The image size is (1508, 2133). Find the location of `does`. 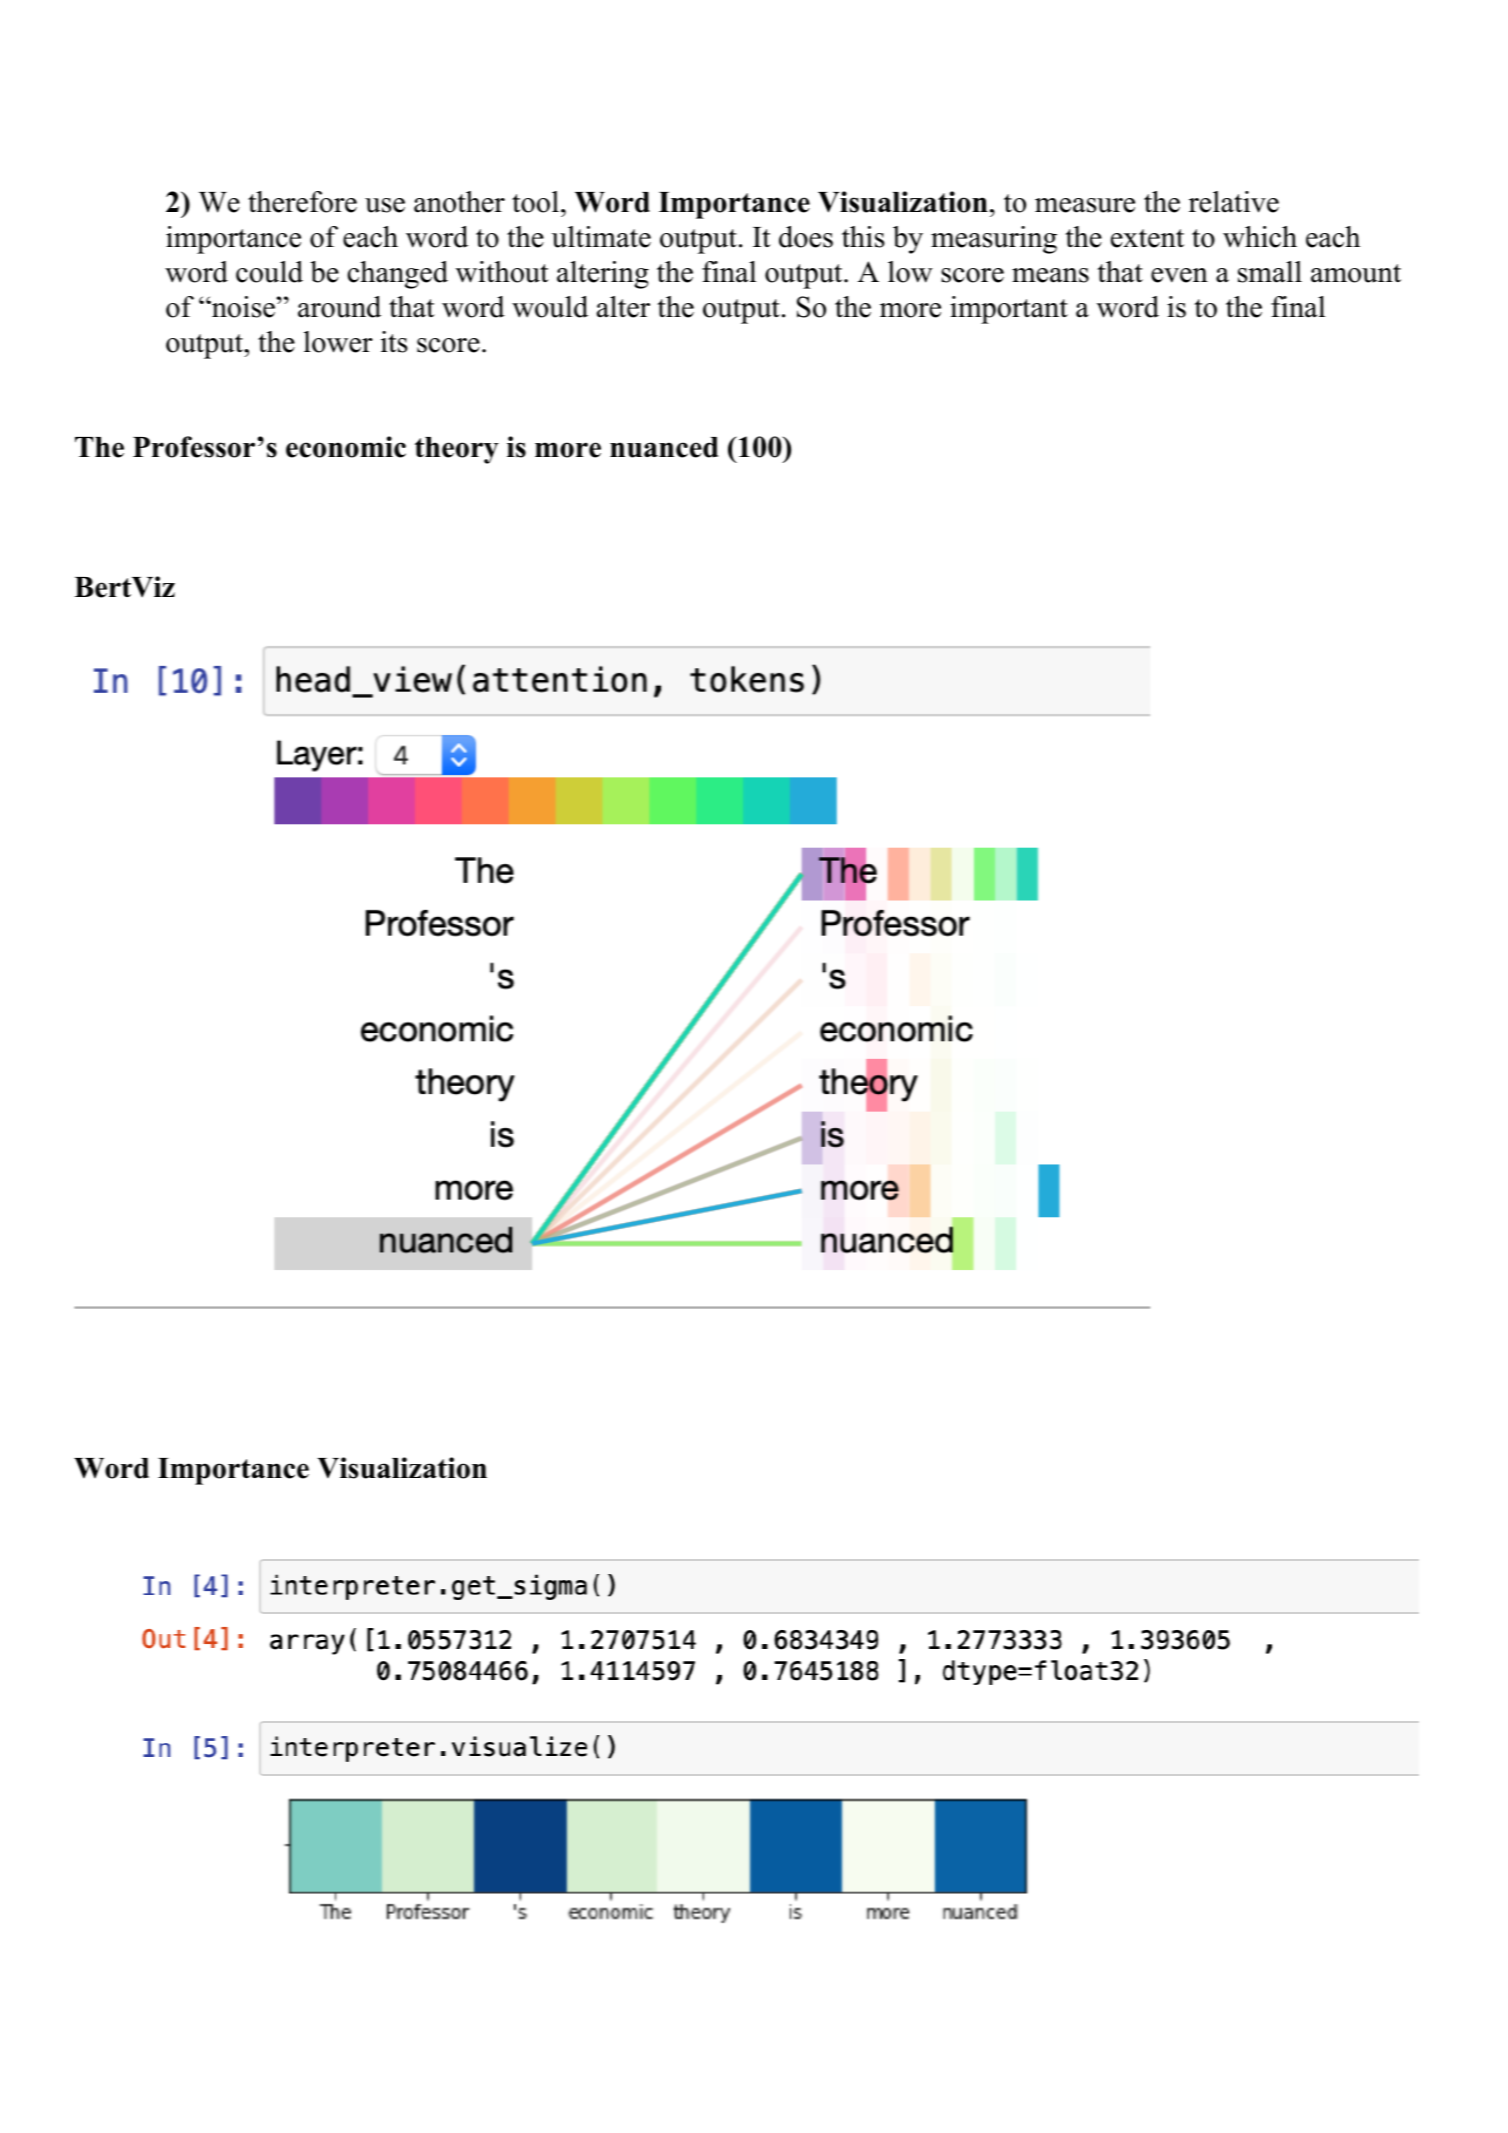

does is located at coordinates (806, 237).
